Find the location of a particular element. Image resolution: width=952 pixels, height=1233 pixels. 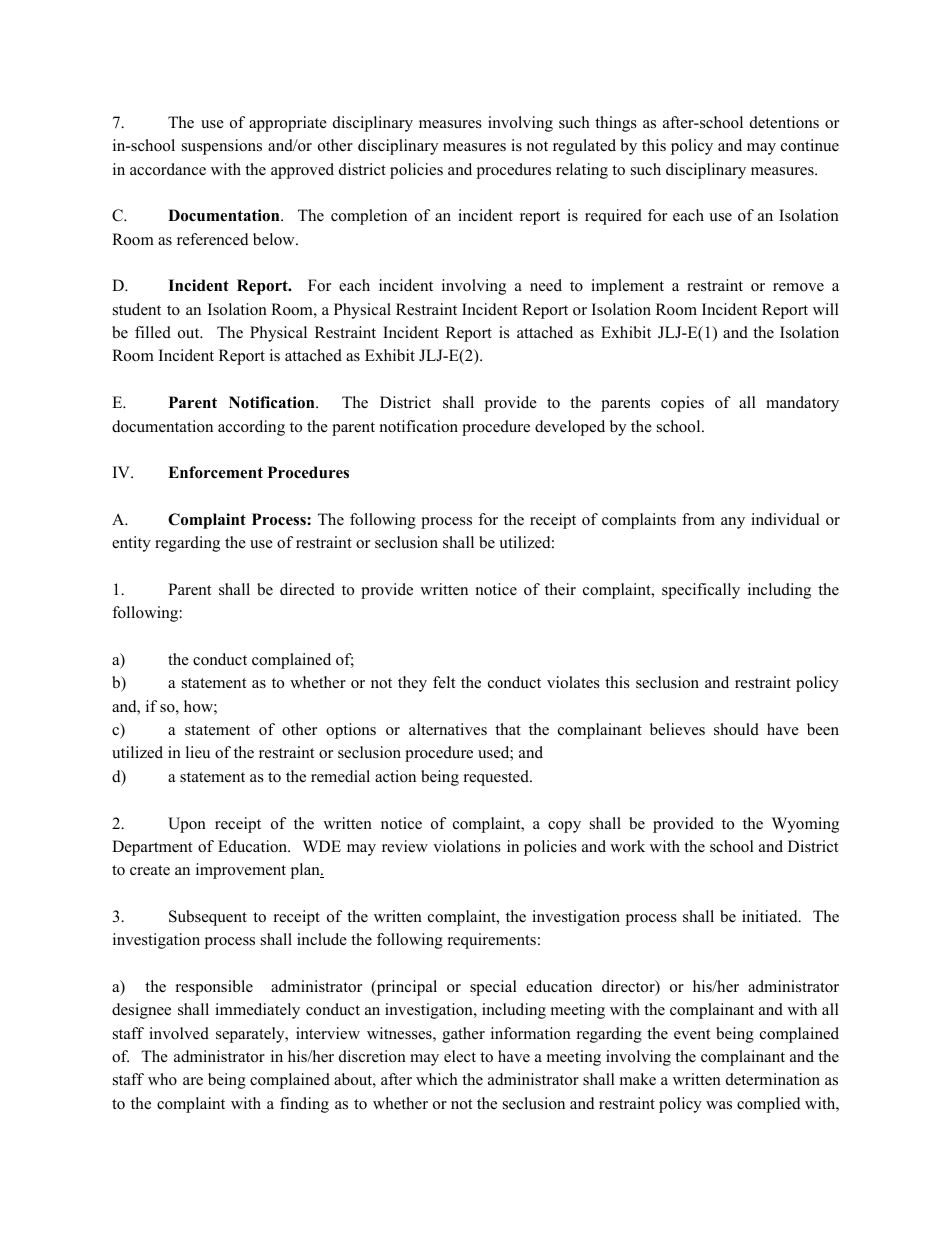

detentions is located at coordinates (784, 122).
